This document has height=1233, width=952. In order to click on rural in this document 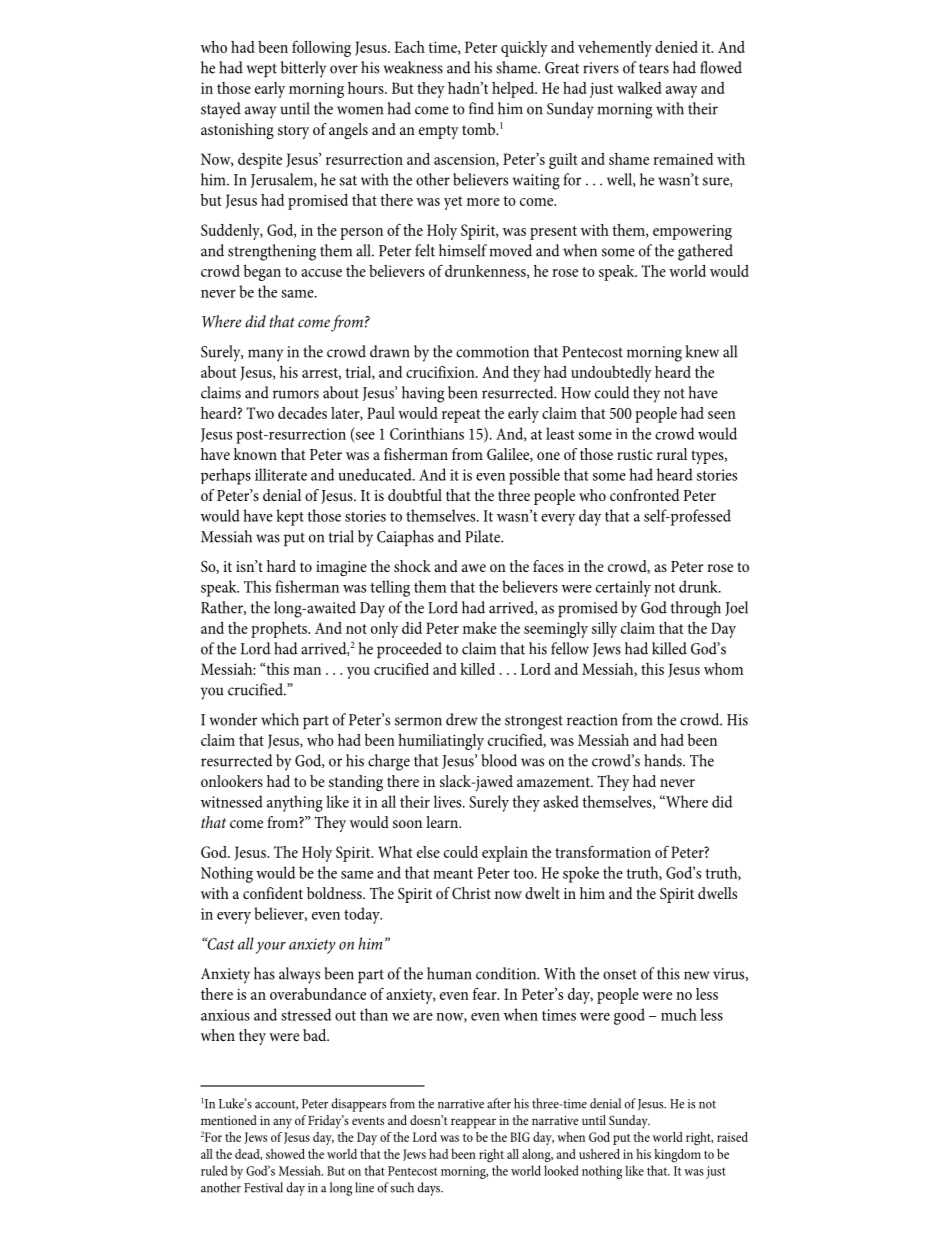, I will do `click(672, 454)`.
